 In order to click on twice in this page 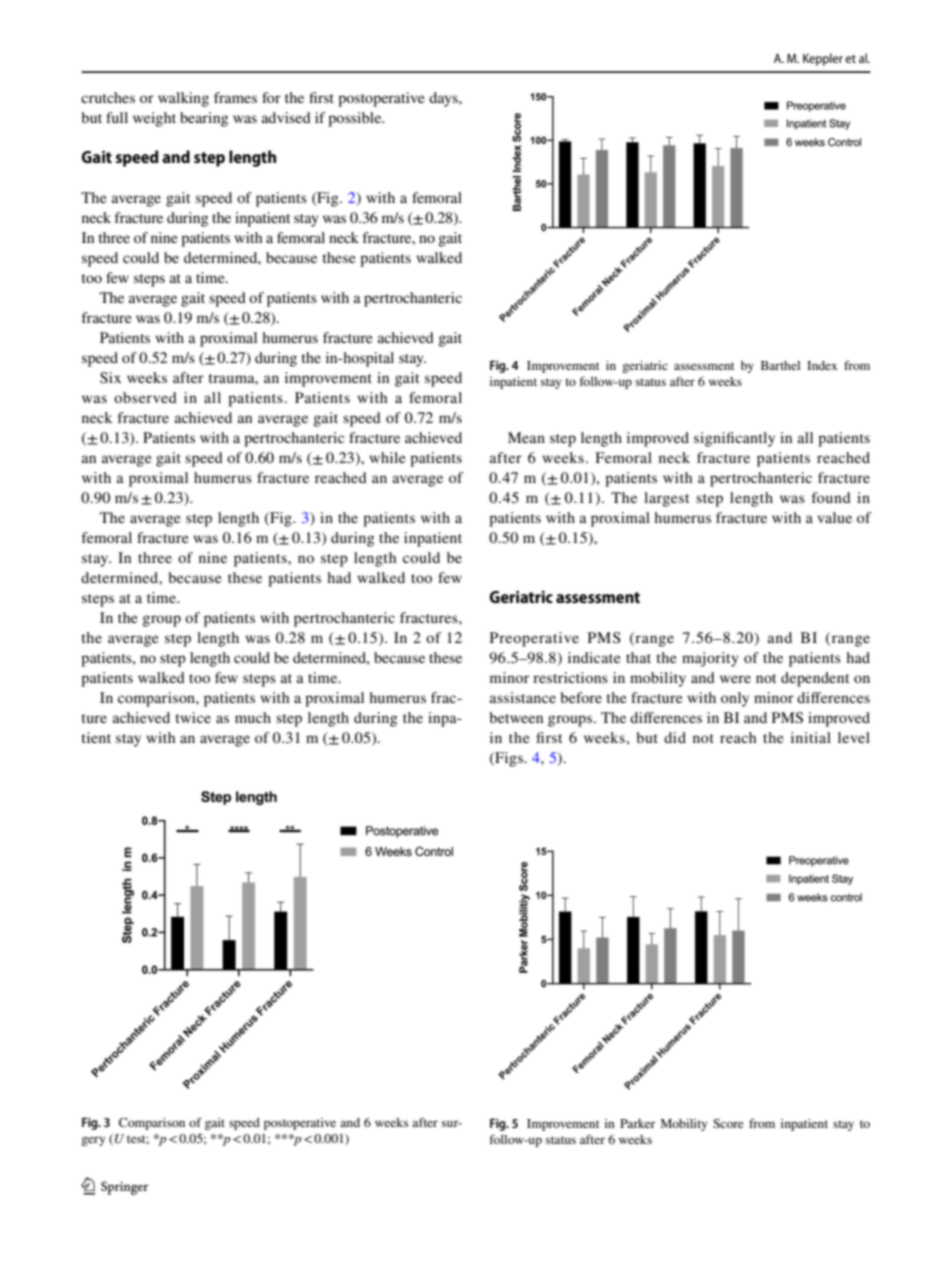, I will do `click(193, 717)`.
